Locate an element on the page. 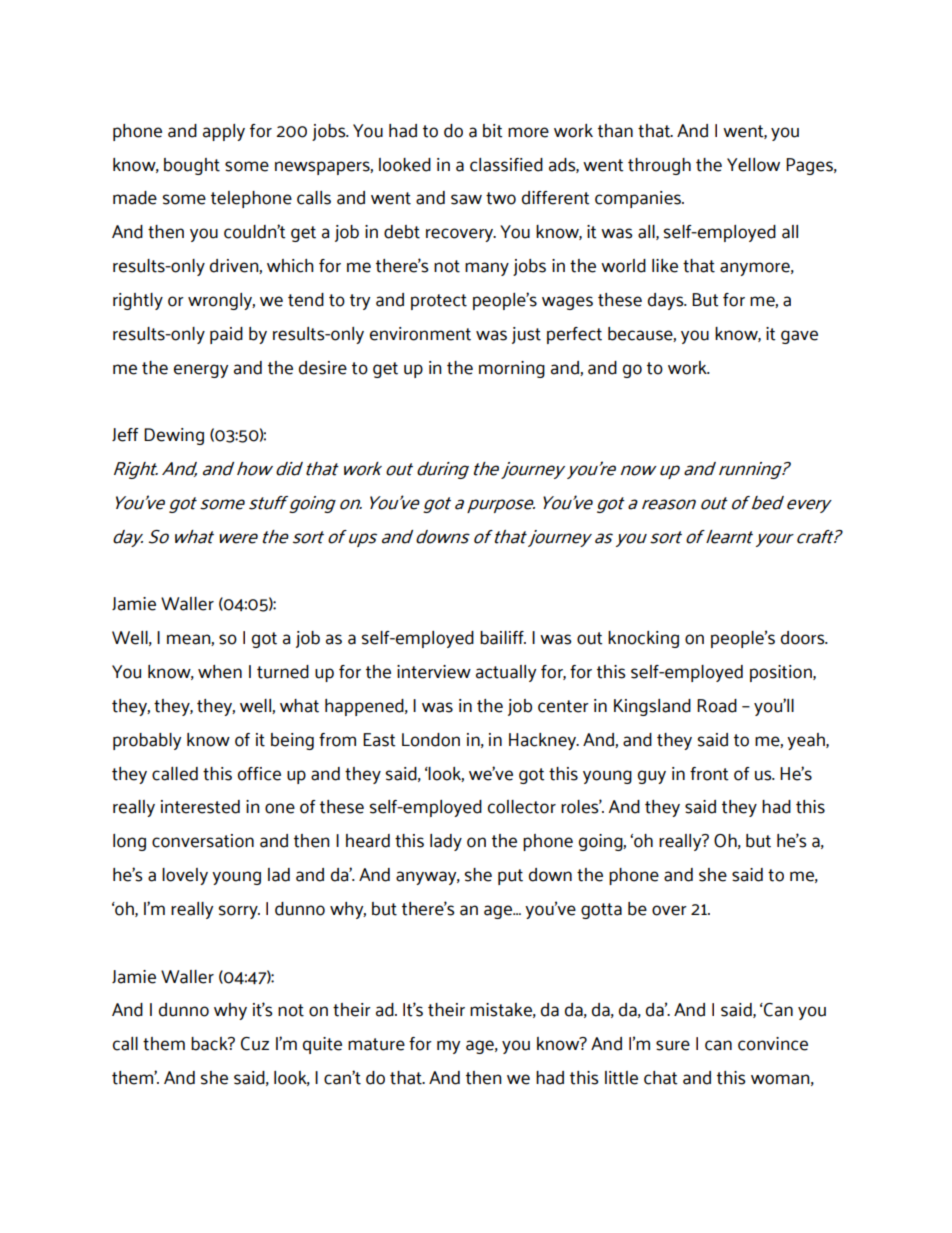 This page has height=1233, width=952. bought is located at coordinates (192, 166).
